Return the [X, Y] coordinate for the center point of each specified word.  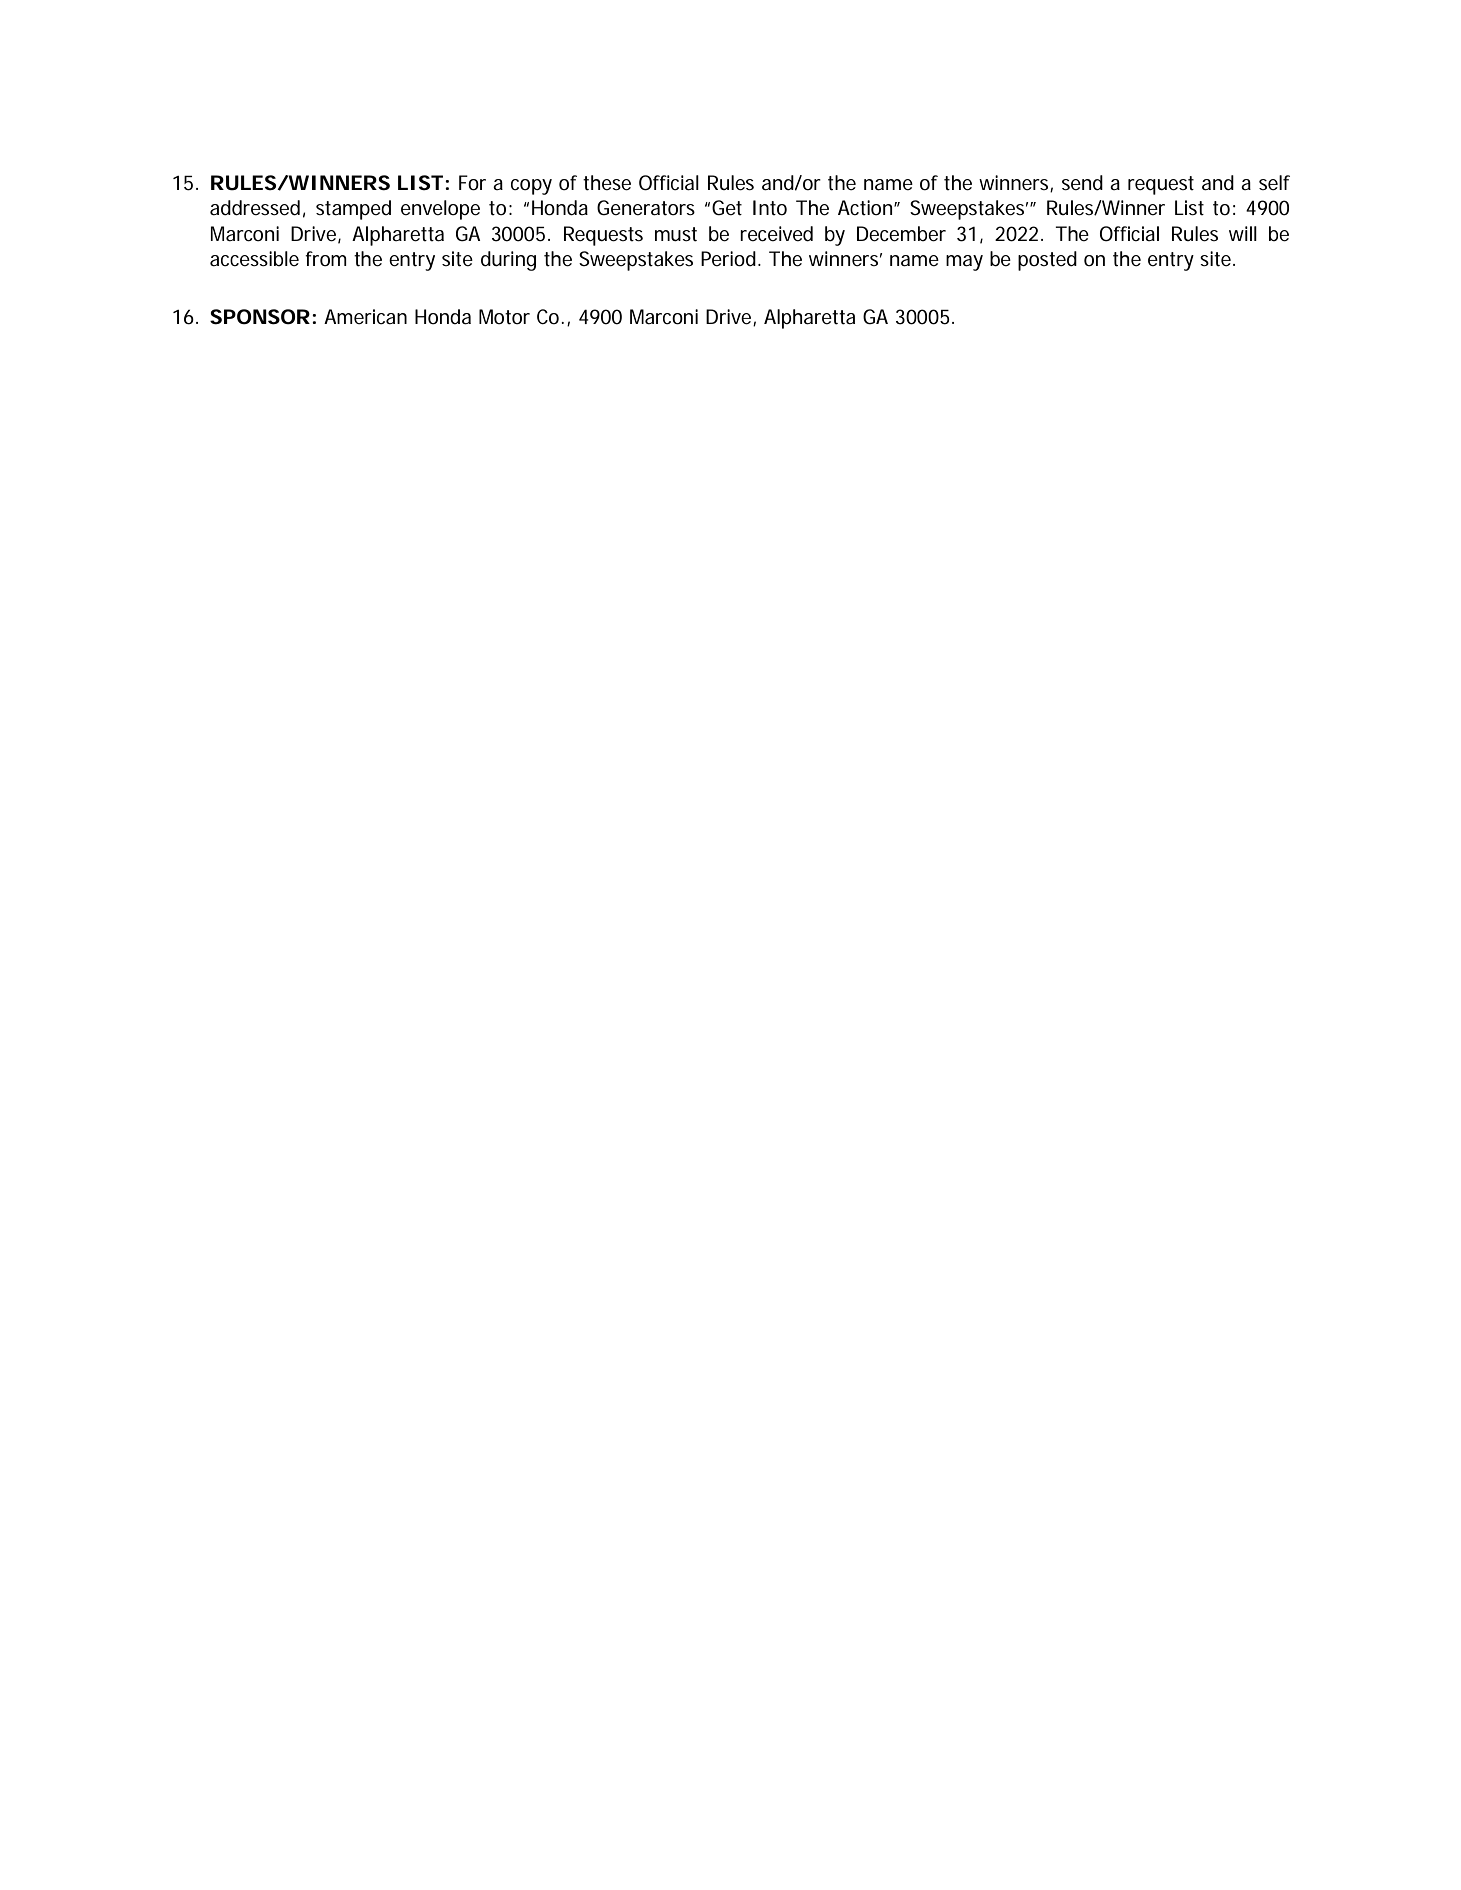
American [365, 317]
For [472, 183]
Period [728, 259]
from [326, 259]
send [1082, 183]
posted [1047, 261]
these [607, 183]
